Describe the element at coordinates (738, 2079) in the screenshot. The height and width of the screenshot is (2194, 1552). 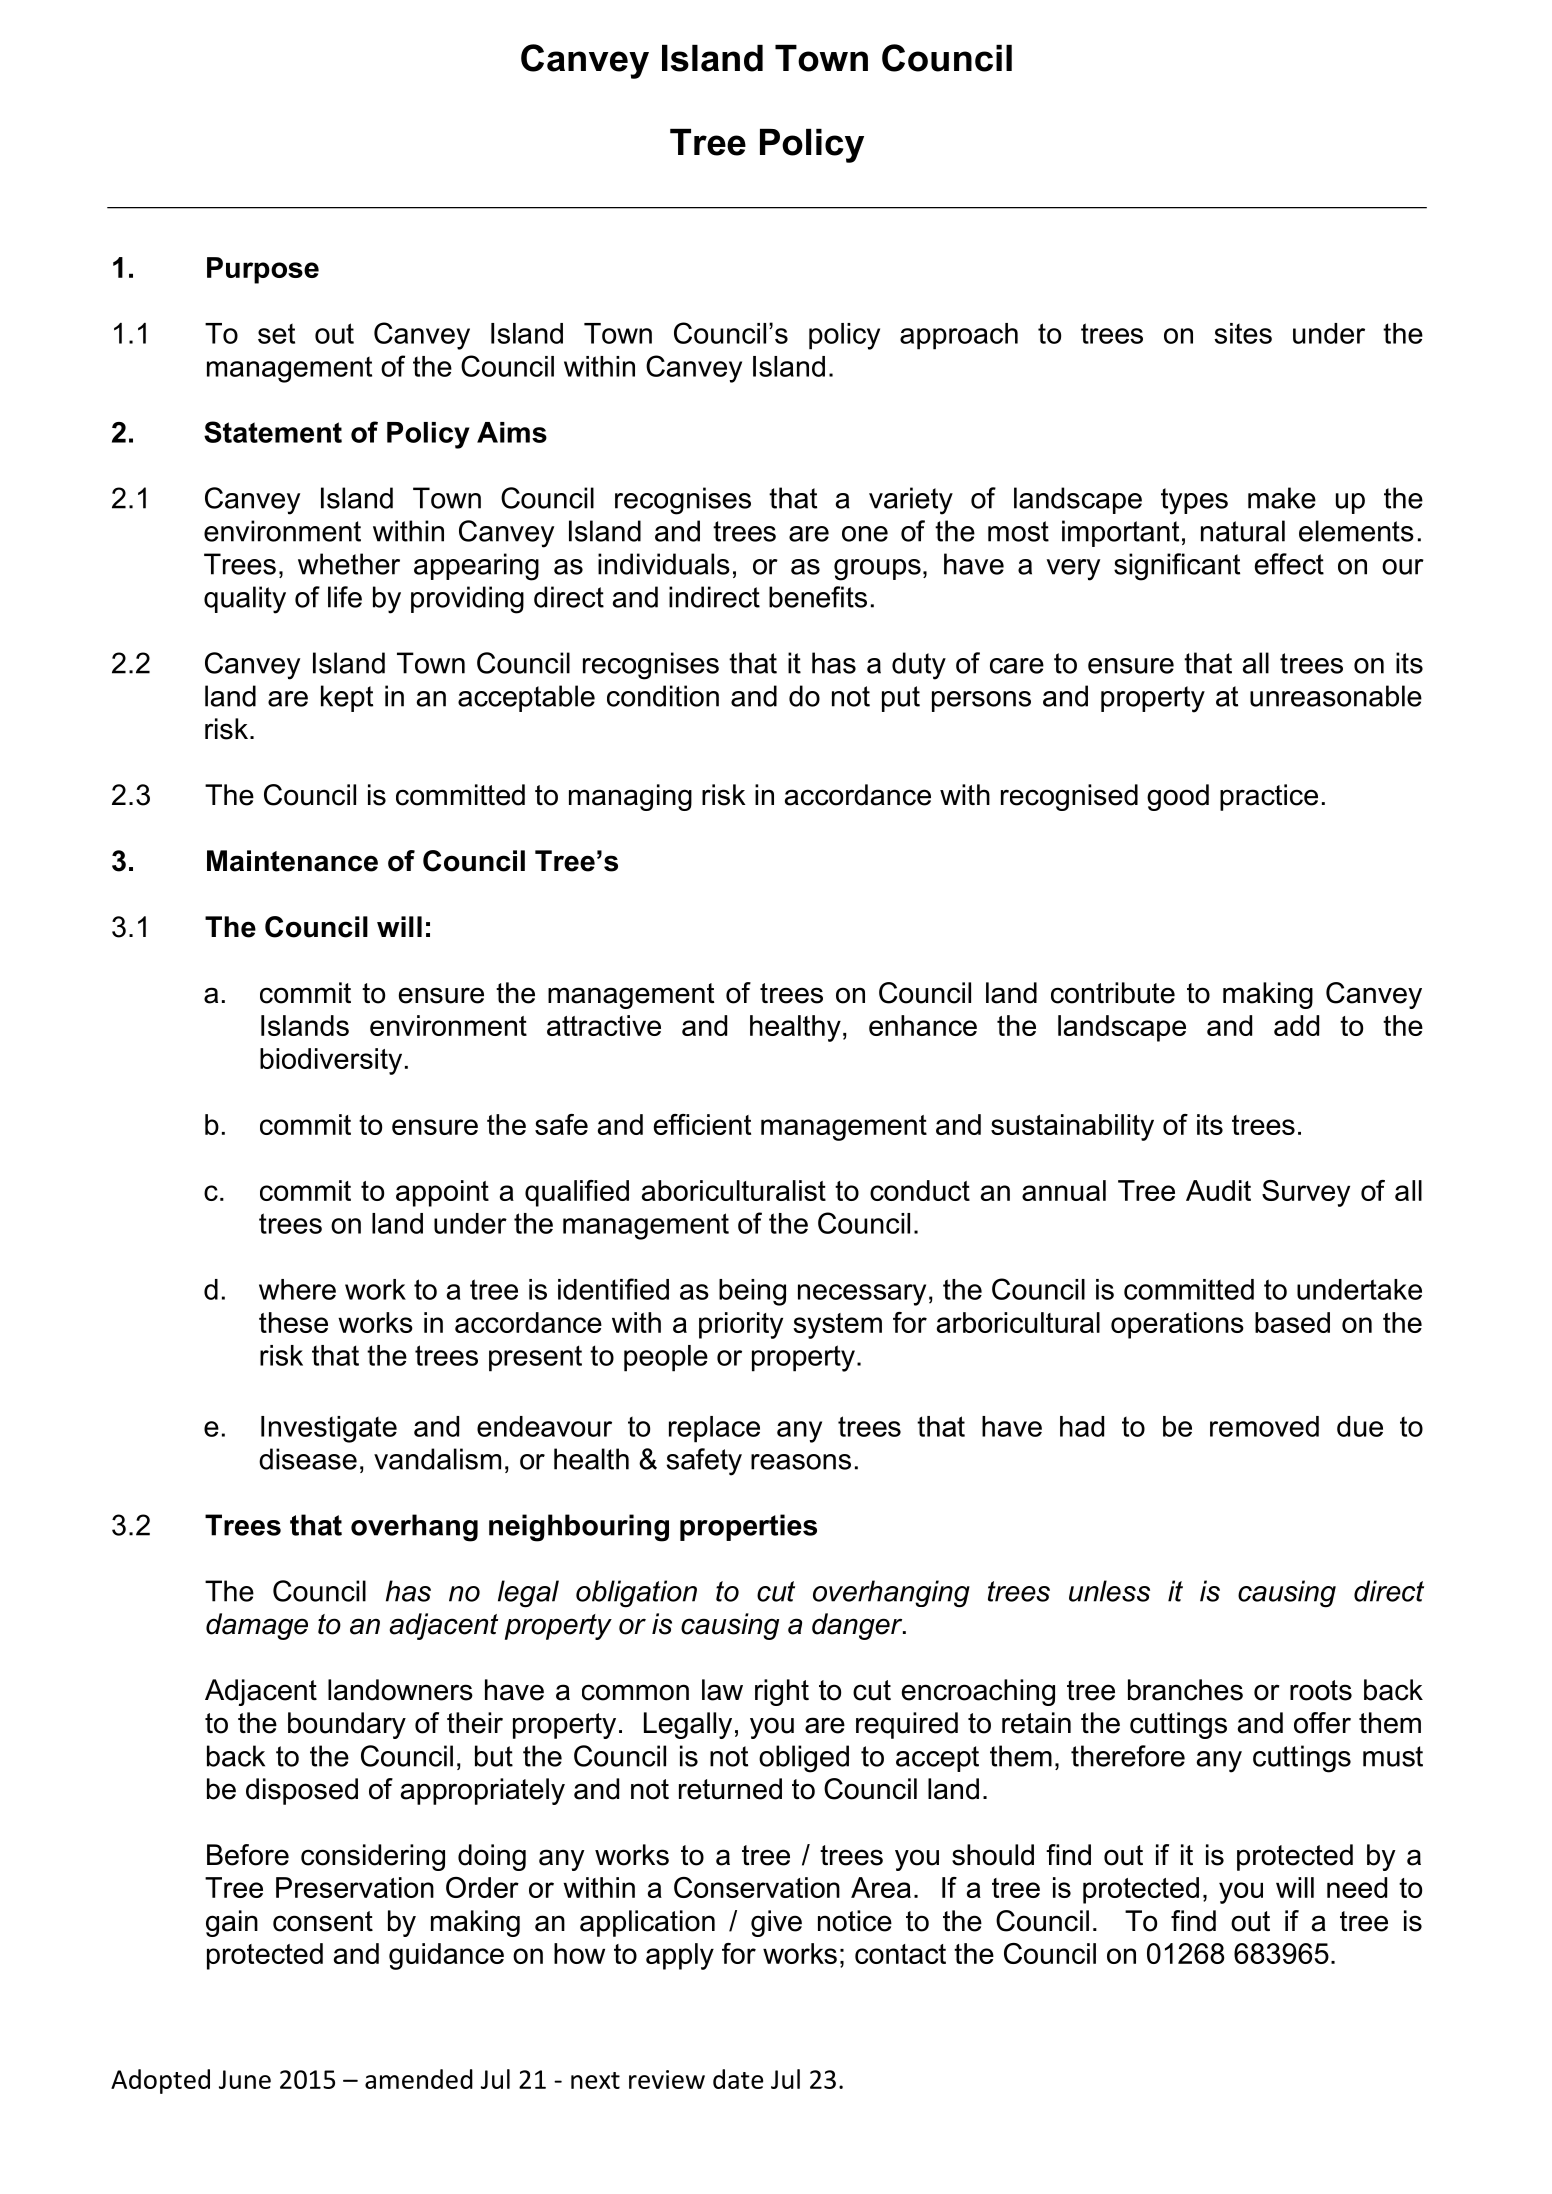
I see `date` at that location.
